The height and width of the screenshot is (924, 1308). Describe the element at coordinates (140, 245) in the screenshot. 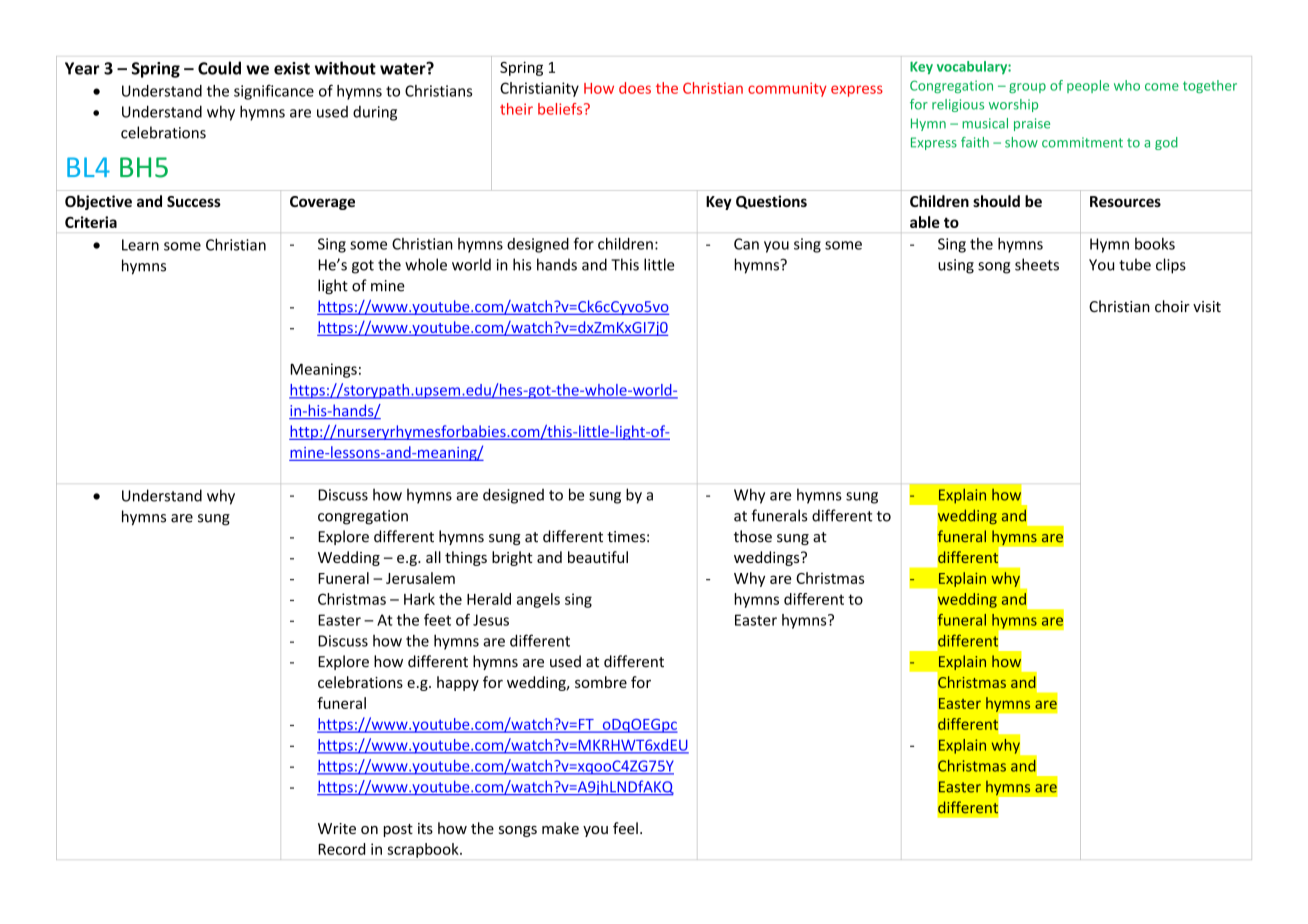

I see `Learn` at that location.
